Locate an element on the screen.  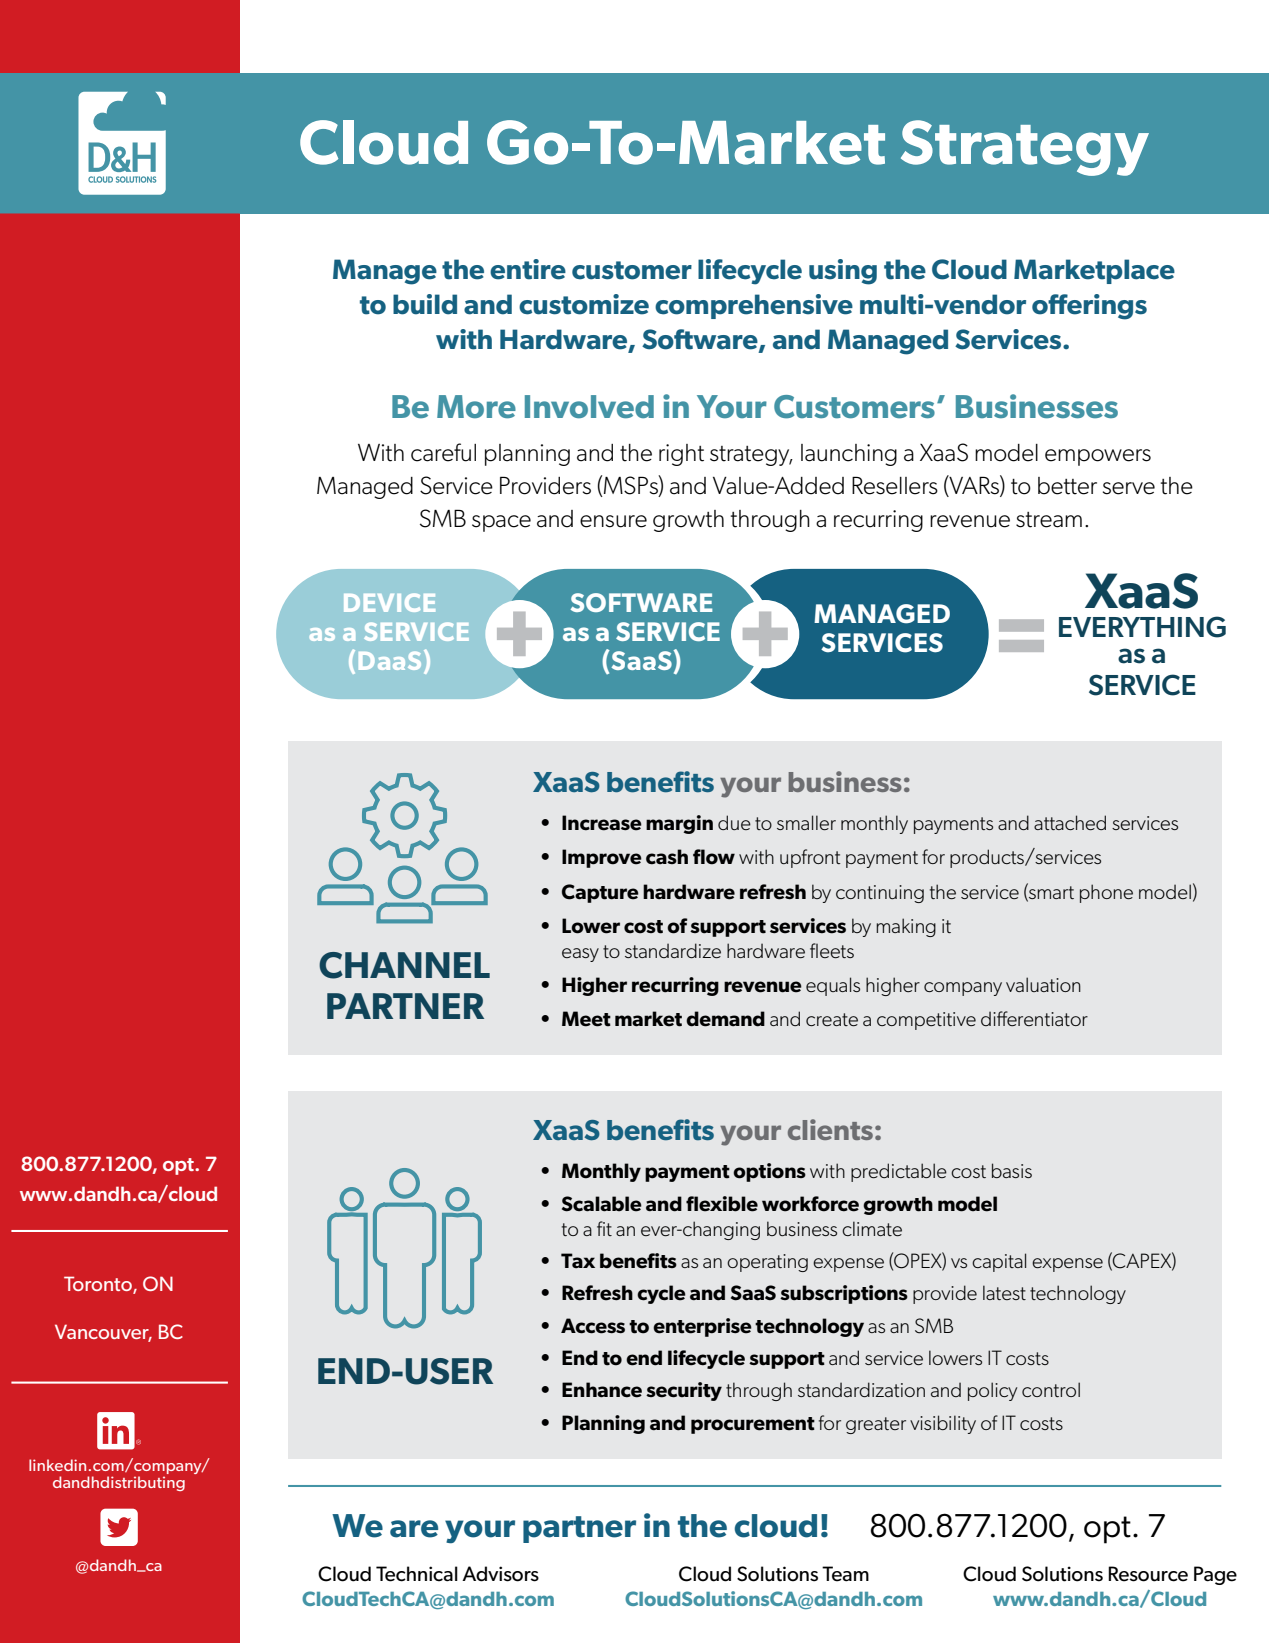
DEVICE is located at coordinates (389, 602).
